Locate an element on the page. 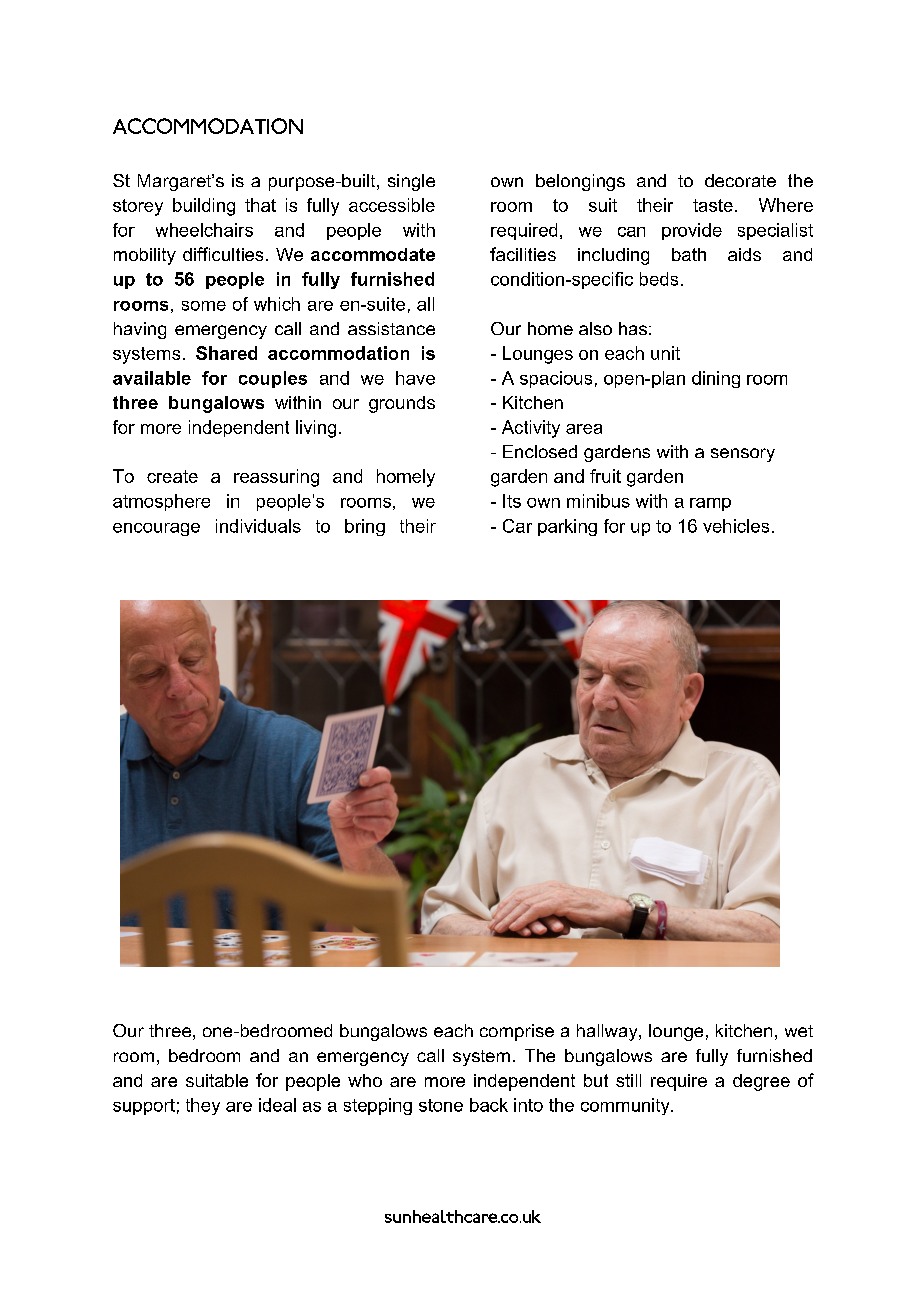 Image resolution: width=924 pixels, height=1308 pixels. building is located at coordinates (204, 207).
